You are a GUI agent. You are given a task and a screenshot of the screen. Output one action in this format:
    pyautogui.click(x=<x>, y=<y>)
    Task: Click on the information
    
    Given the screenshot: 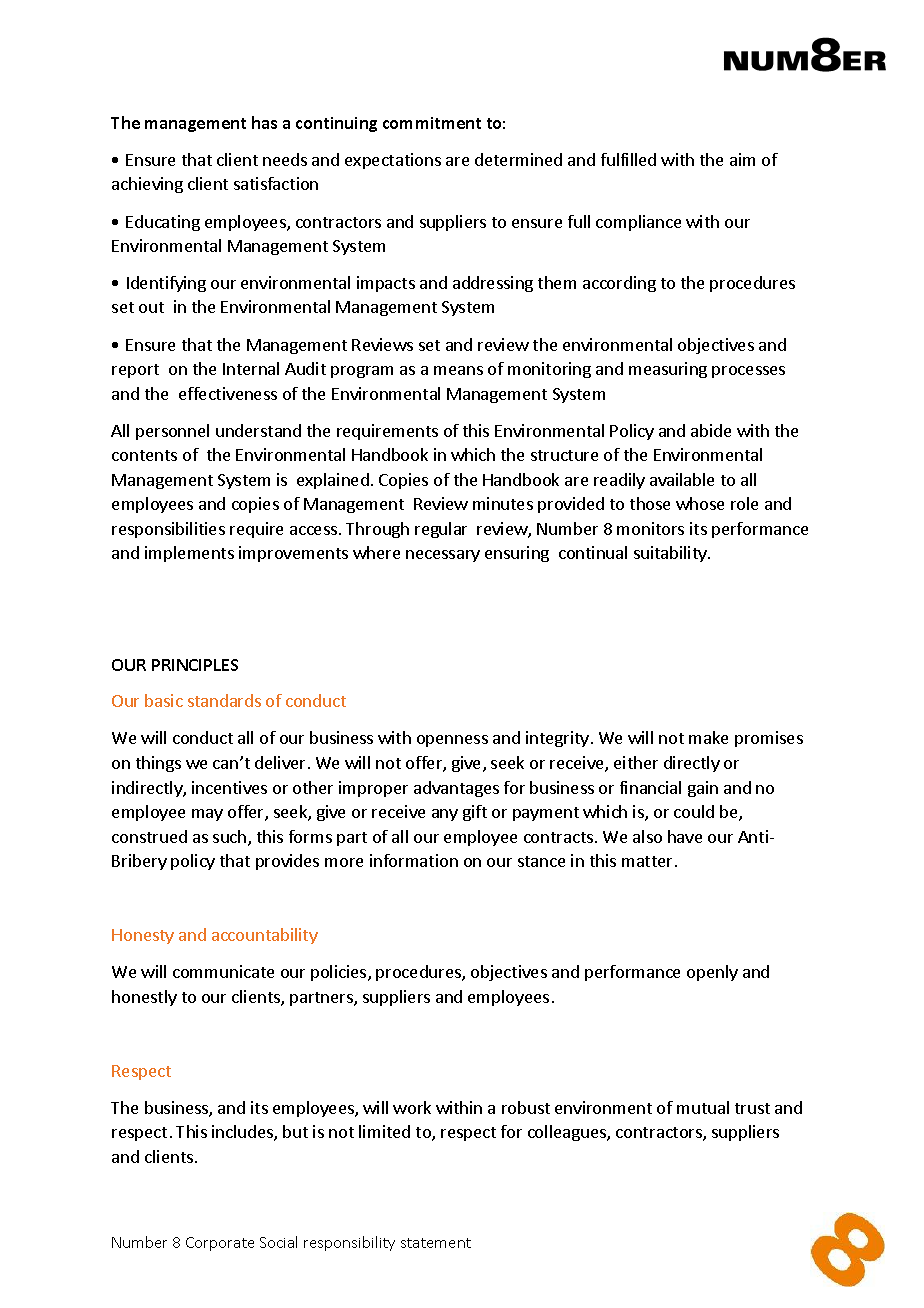 What is the action you would take?
    pyautogui.click(x=414, y=860)
